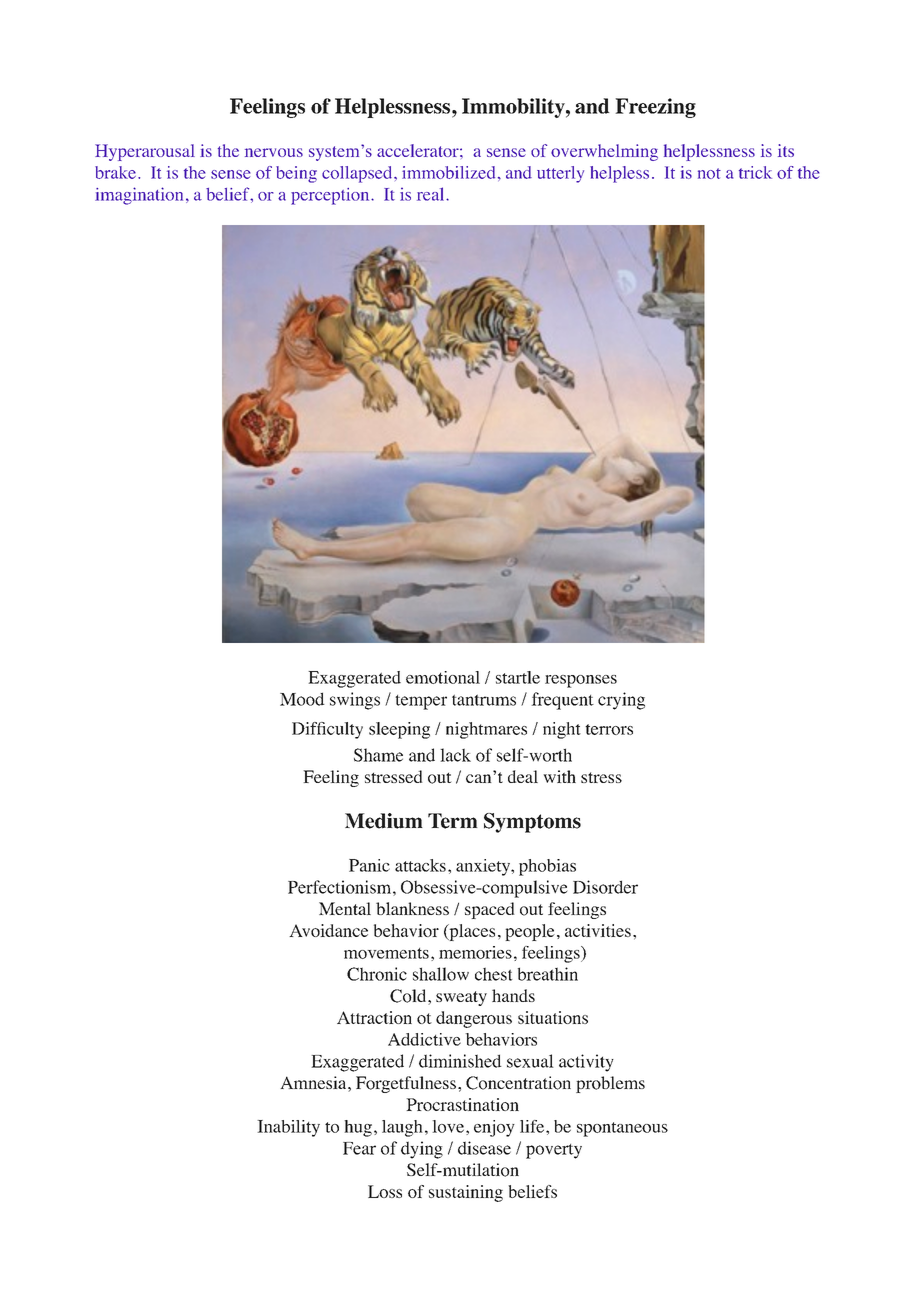 This screenshot has height=1308, width=924. I want to click on immobilized, so click(448, 172).
